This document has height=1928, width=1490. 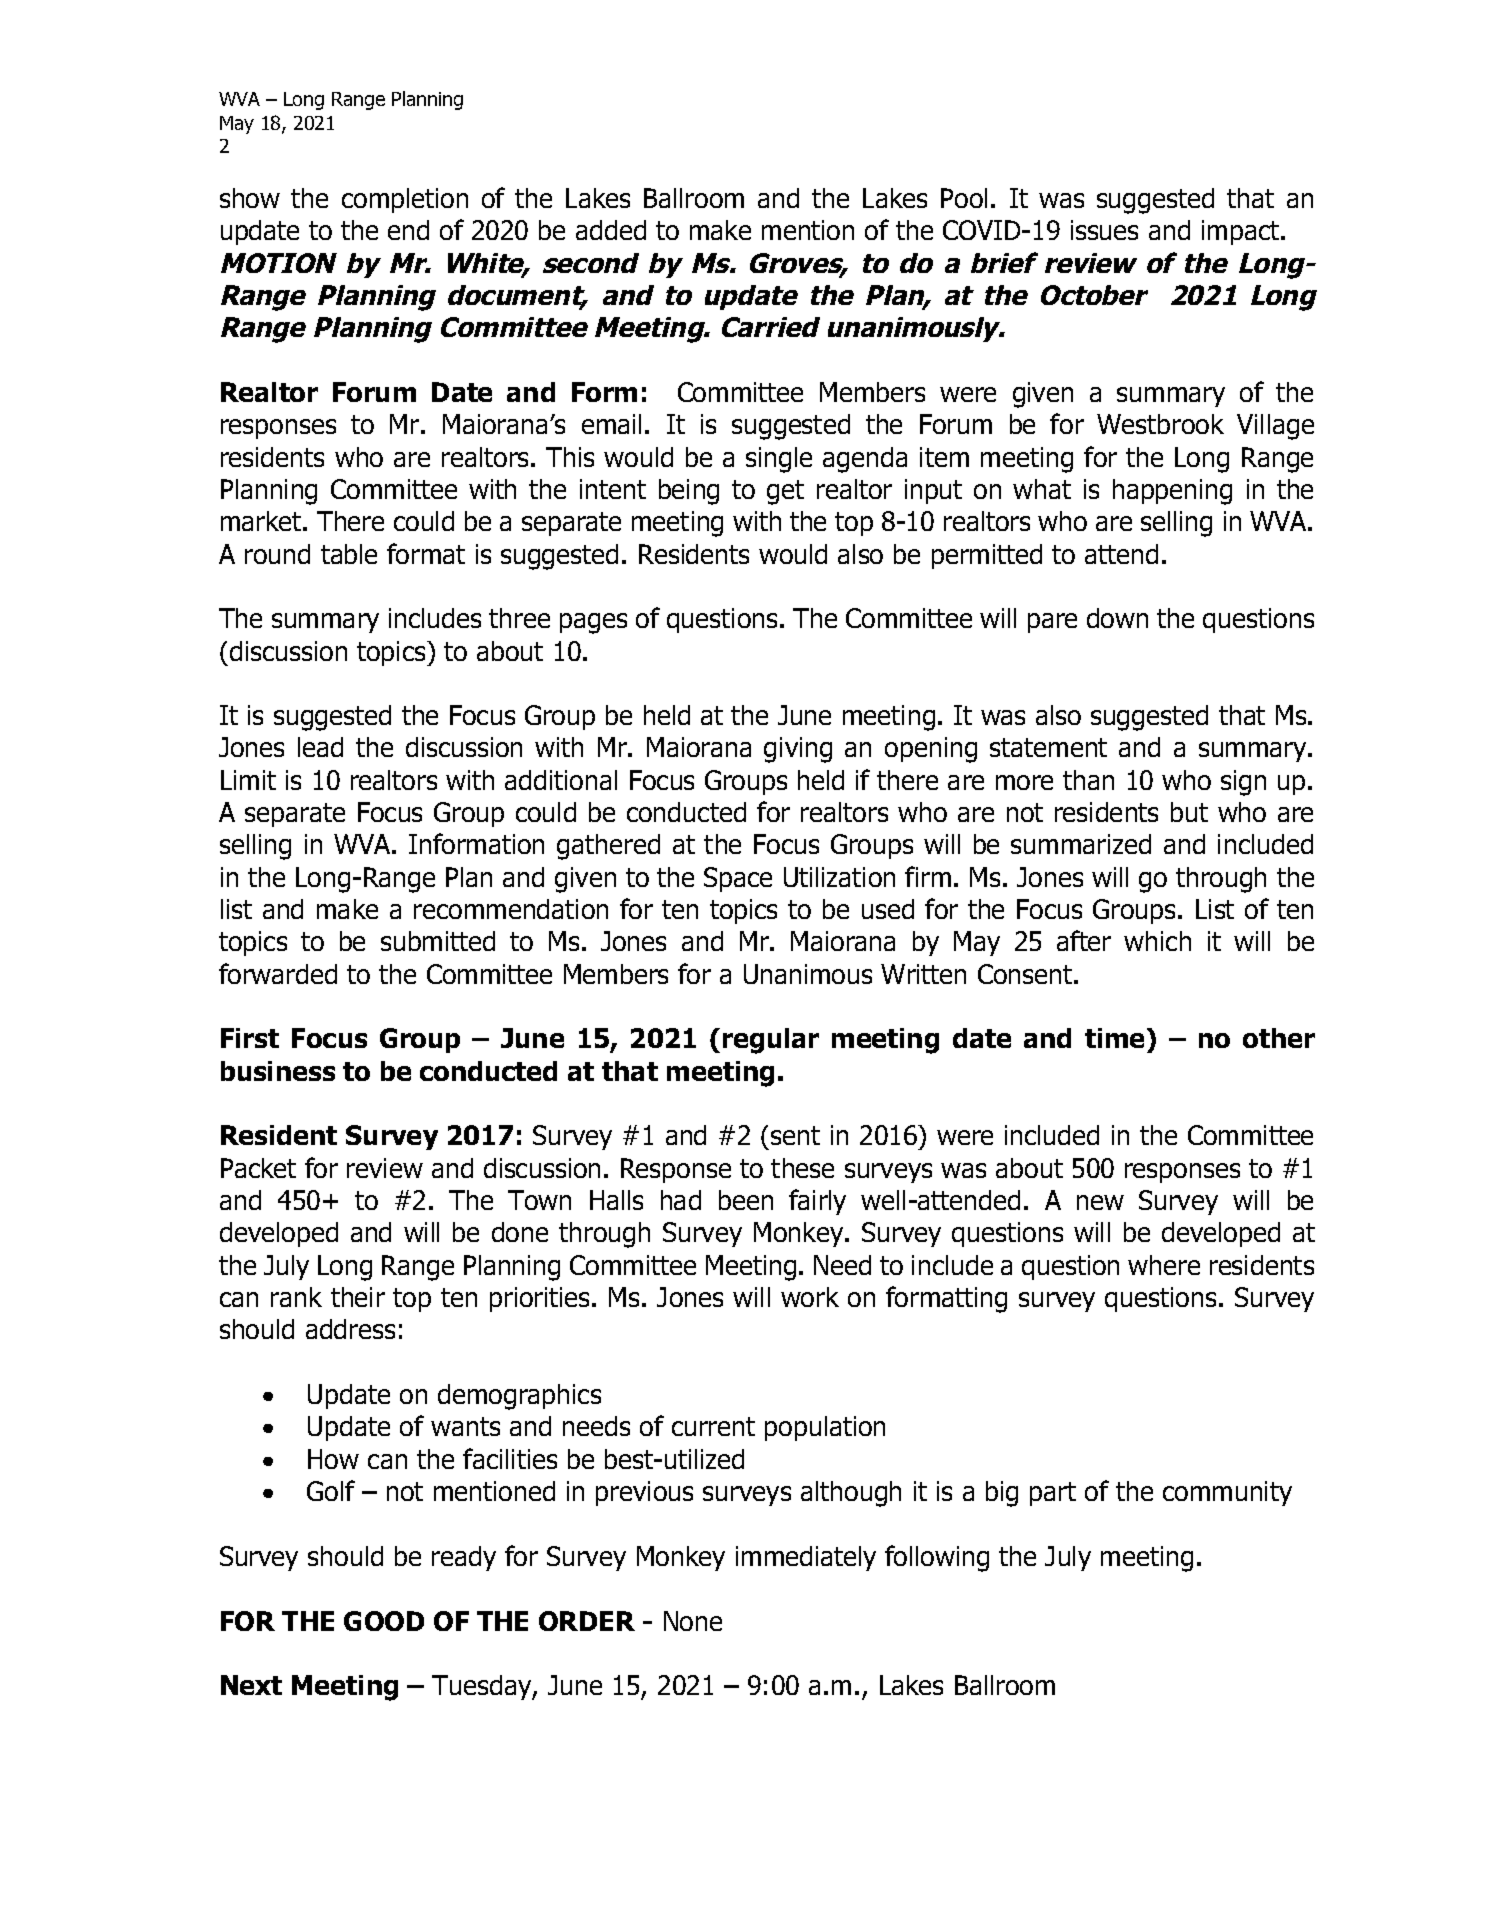 I want to click on added, so click(x=611, y=230).
